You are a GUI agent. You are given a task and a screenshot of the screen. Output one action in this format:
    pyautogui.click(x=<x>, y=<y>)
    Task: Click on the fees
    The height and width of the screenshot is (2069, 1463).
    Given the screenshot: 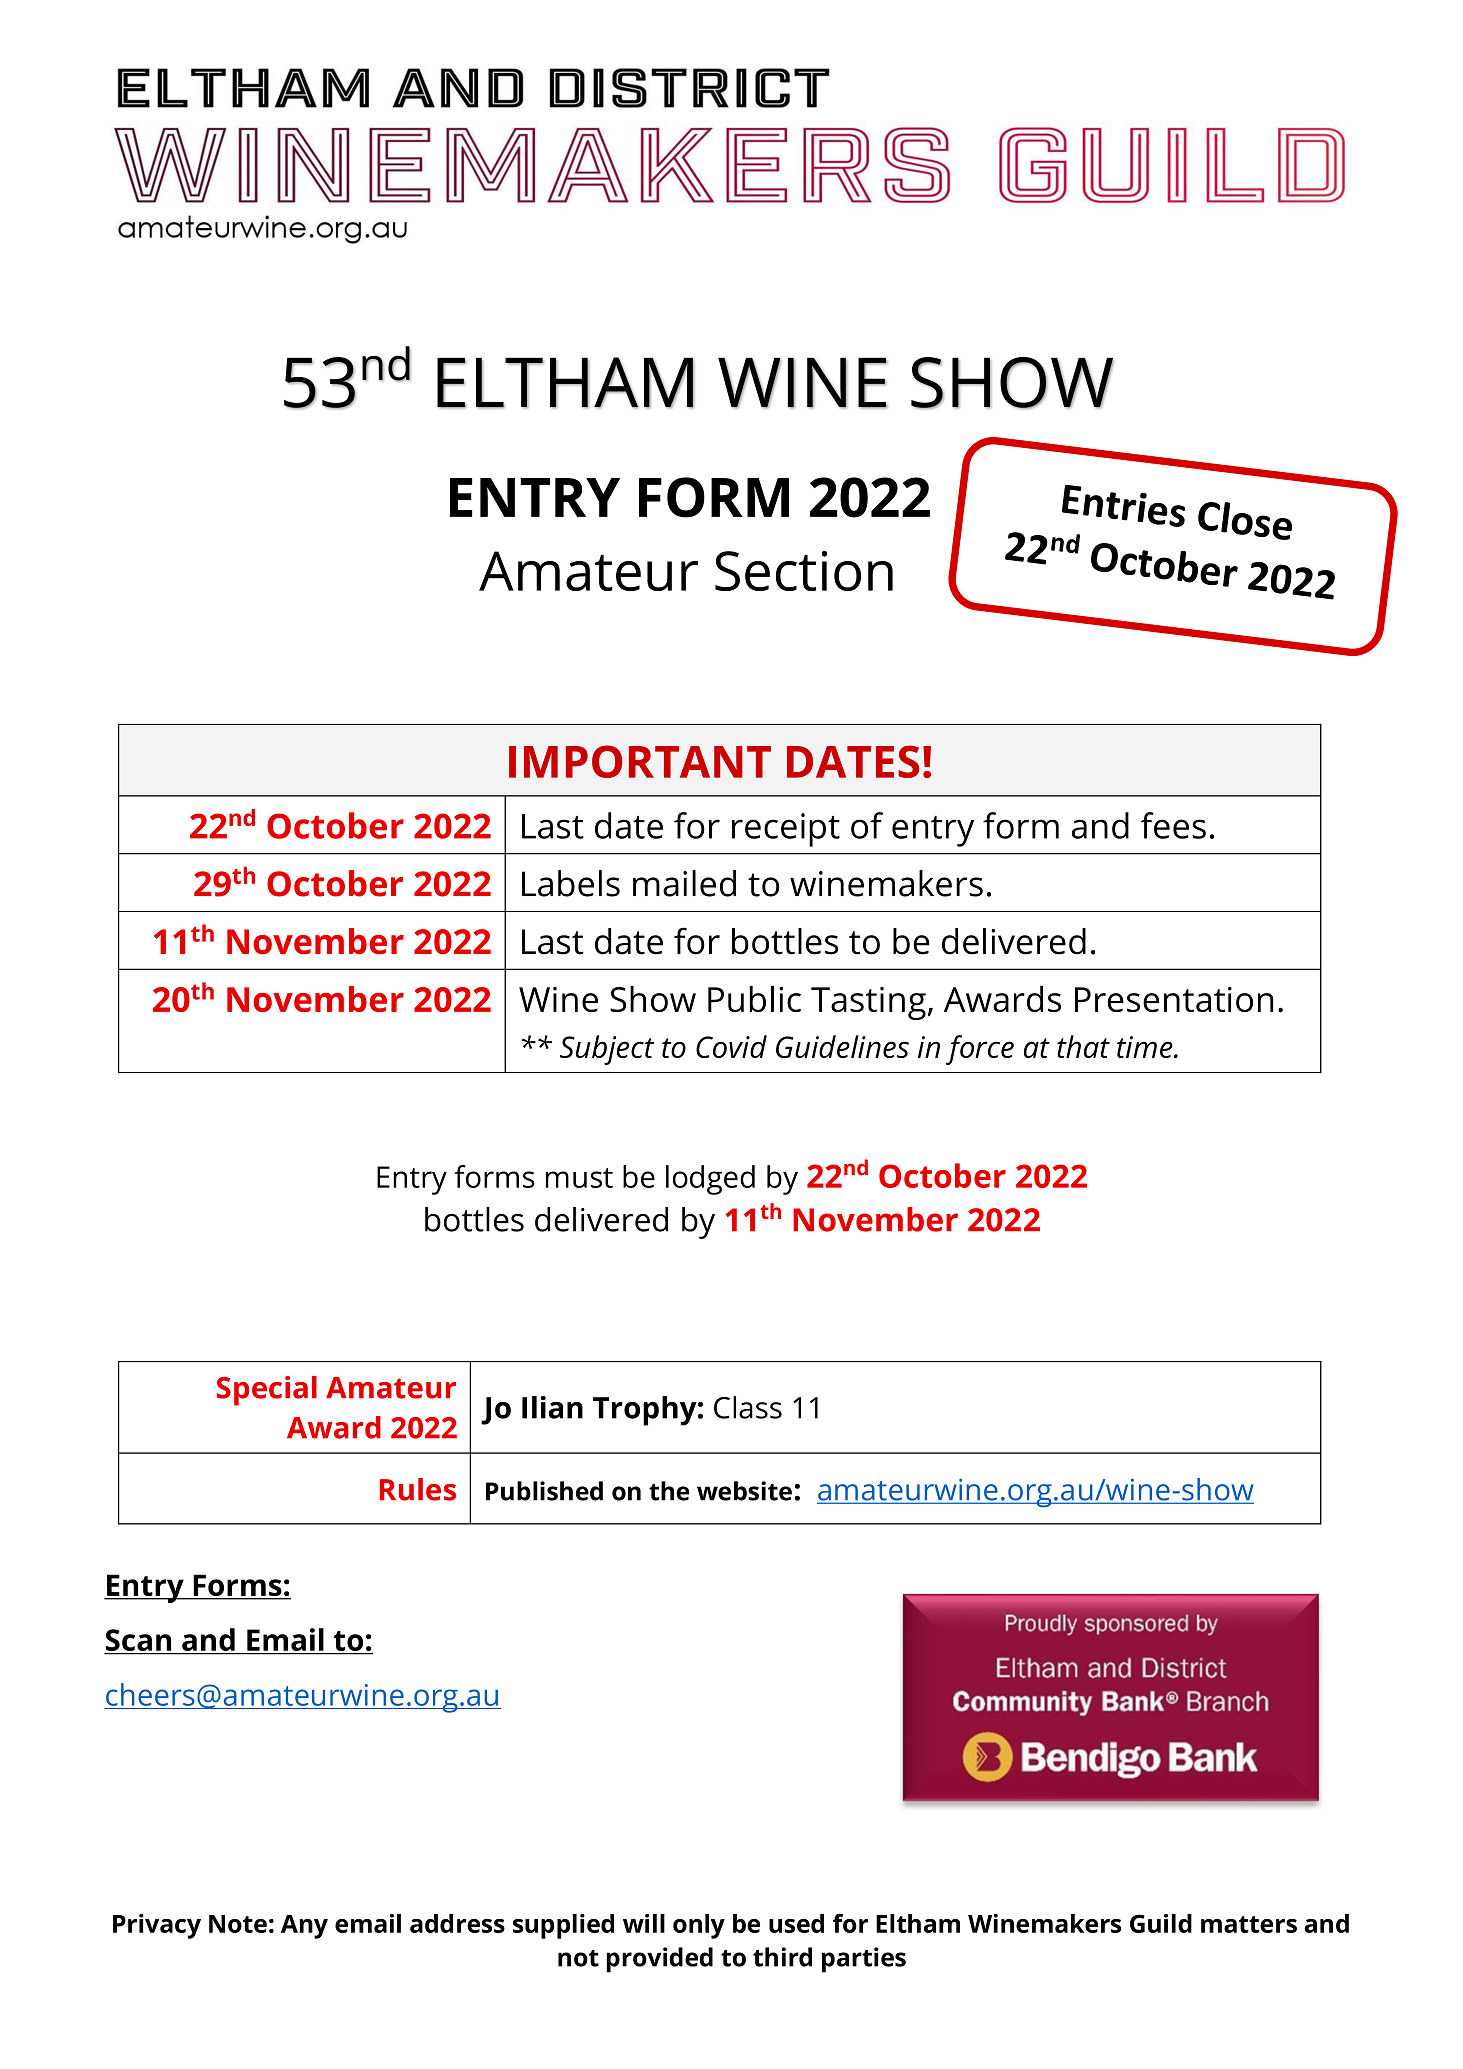 What is the action you would take?
    pyautogui.click(x=1173, y=825)
